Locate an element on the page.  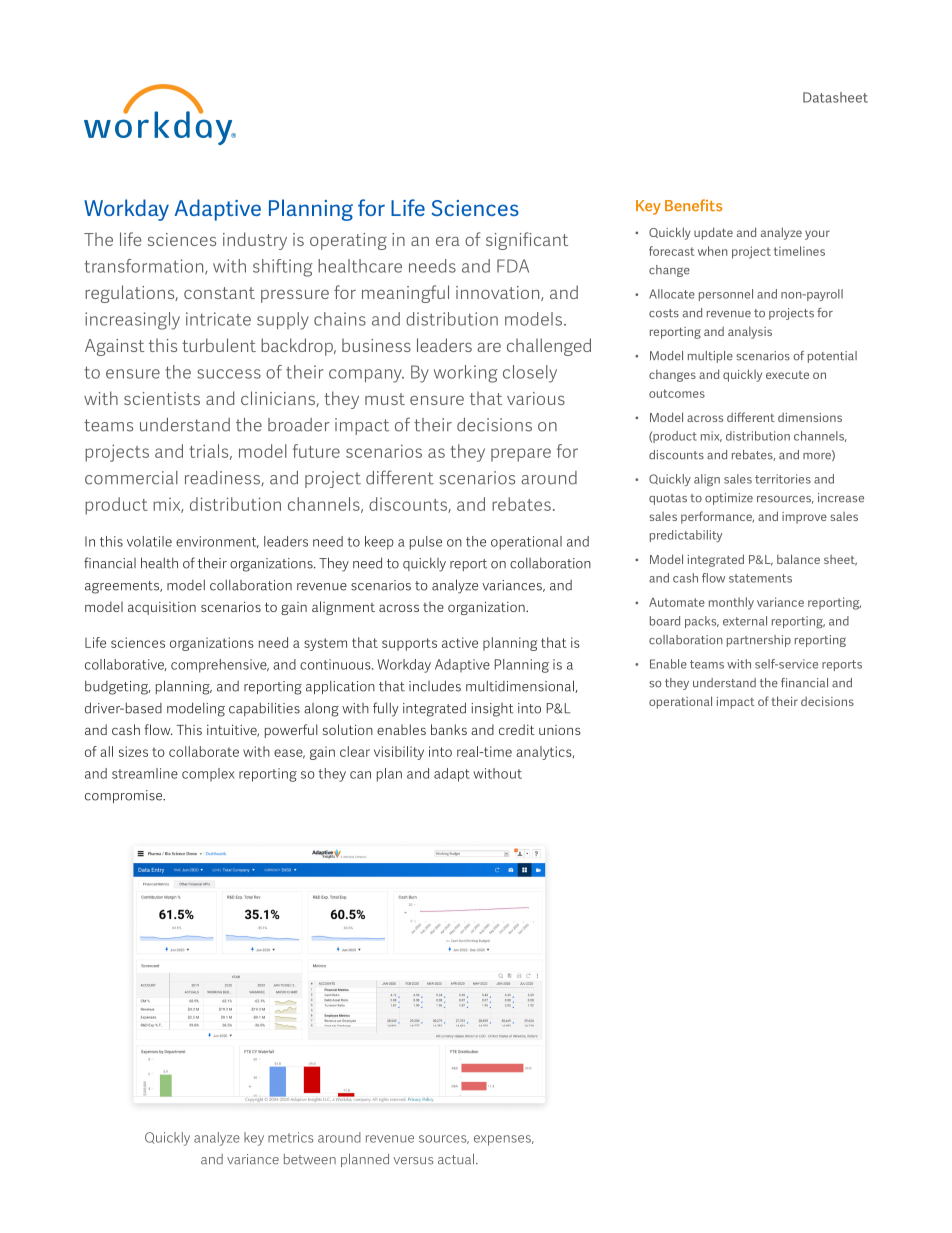
industry is located at coordinates (255, 241).
